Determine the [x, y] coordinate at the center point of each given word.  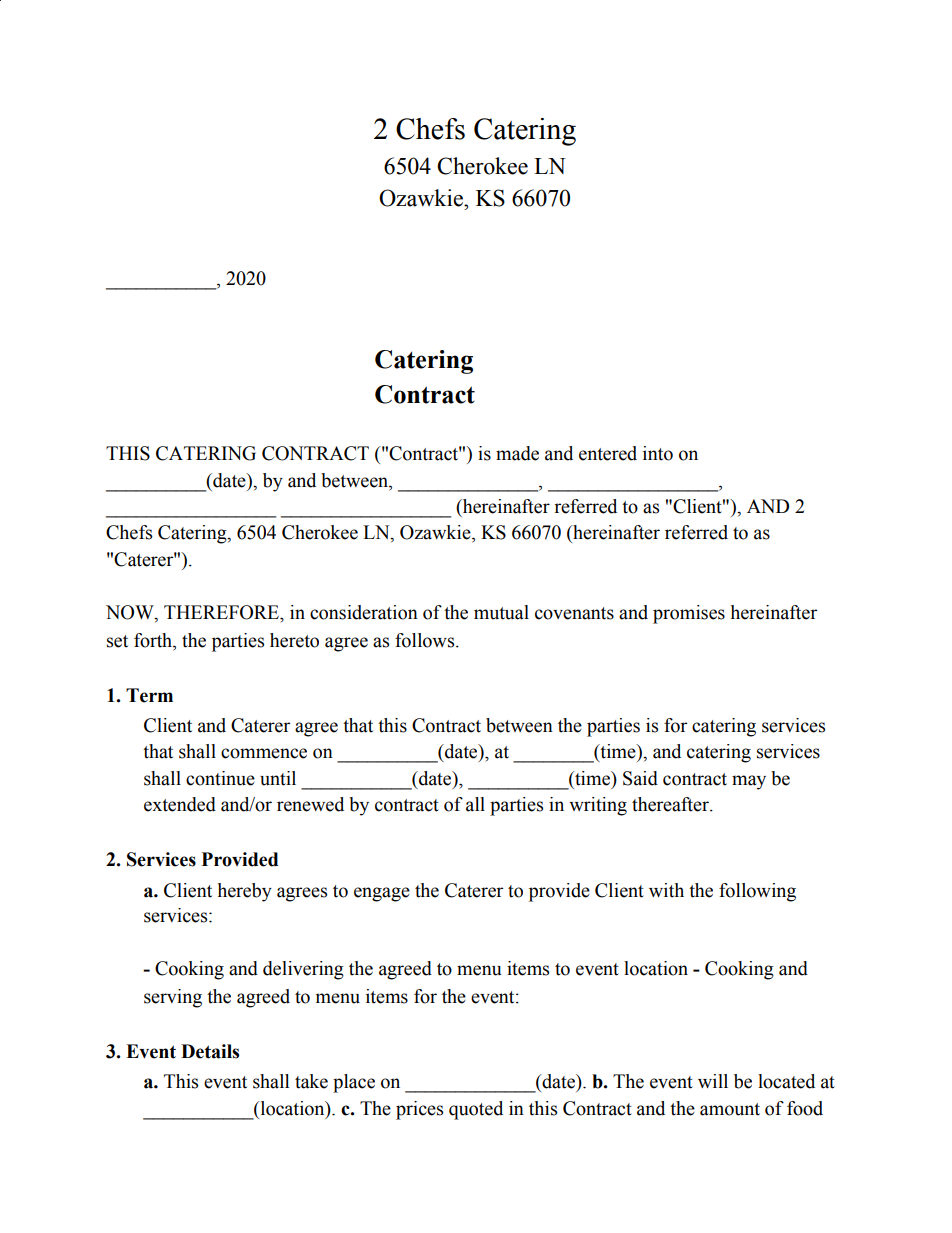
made [517, 453]
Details [210, 1051]
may [749, 782]
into [658, 453]
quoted [476, 1110]
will [713, 1081]
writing [598, 806]
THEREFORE [222, 612]
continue [220, 778]
